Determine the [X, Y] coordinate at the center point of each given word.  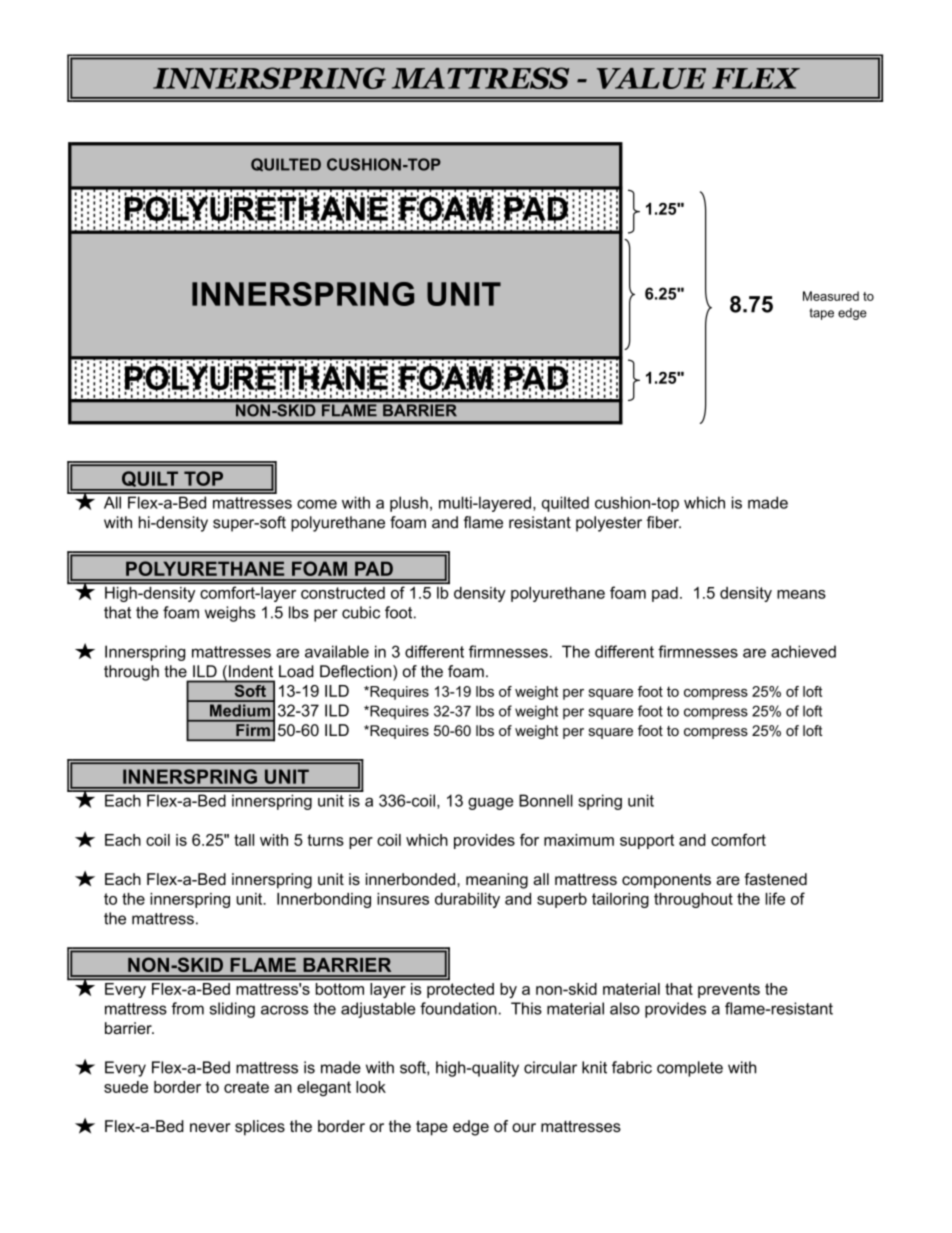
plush [409, 504]
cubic [361, 612]
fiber [664, 522]
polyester [609, 524]
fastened [775, 879]
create [246, 1087]
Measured [831, 296]
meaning [497, 881]
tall [244, 840]
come [317, 504]
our [524, 1127]
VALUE [651, 78]
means [801, 594]
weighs [230, 614]
